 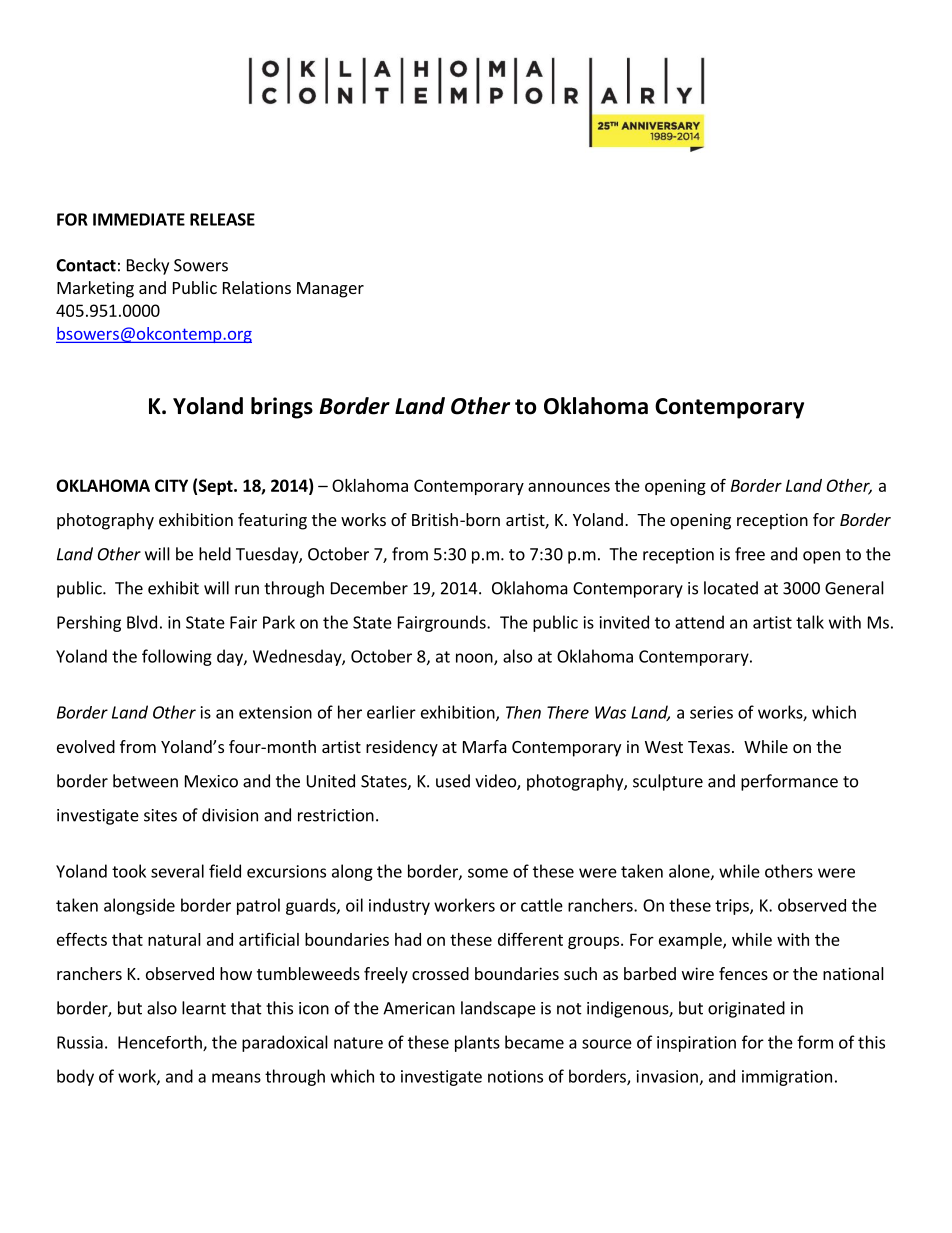 What do you see at coordinates (330, 290) in the screenshot?
I see `Manager` at bounding box center [330, 290].
